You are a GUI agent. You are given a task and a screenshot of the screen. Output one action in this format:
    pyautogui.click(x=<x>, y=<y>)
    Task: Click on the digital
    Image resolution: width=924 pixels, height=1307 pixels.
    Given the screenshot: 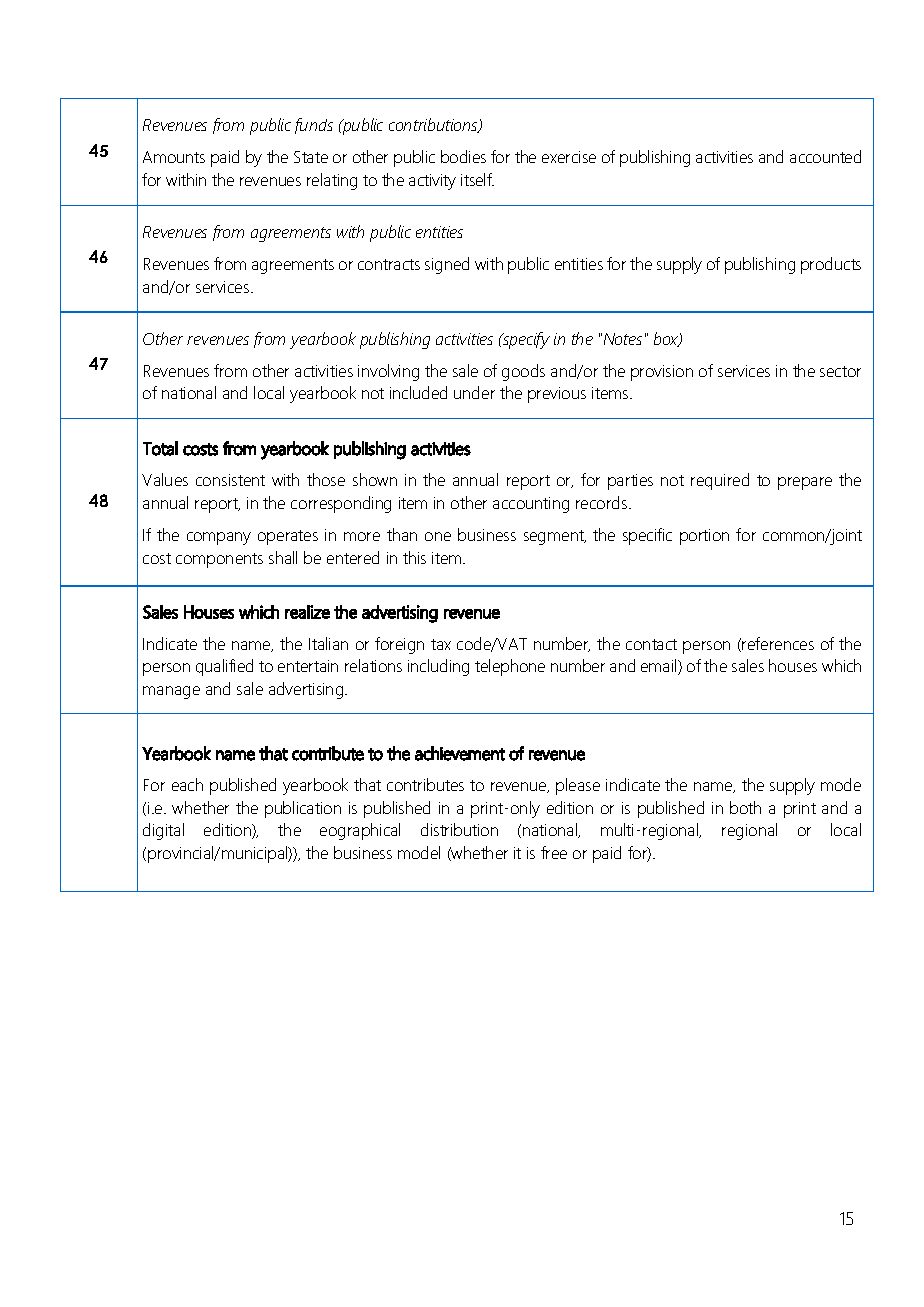 What is the action you would take?
    pyautogui.click(x=163, y=831)
